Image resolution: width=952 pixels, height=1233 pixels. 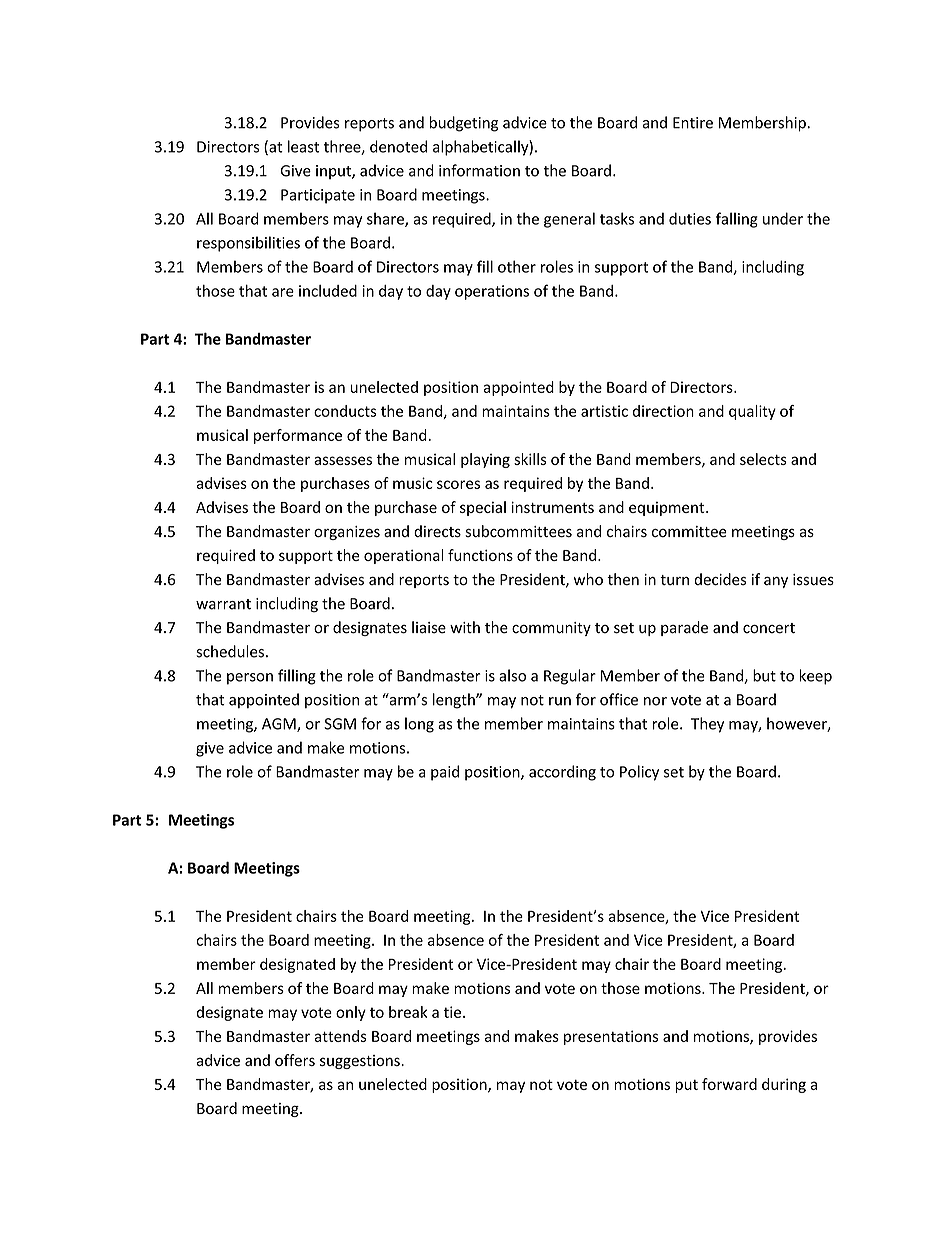 I want to click on skills, so click(x=530, y=459).
